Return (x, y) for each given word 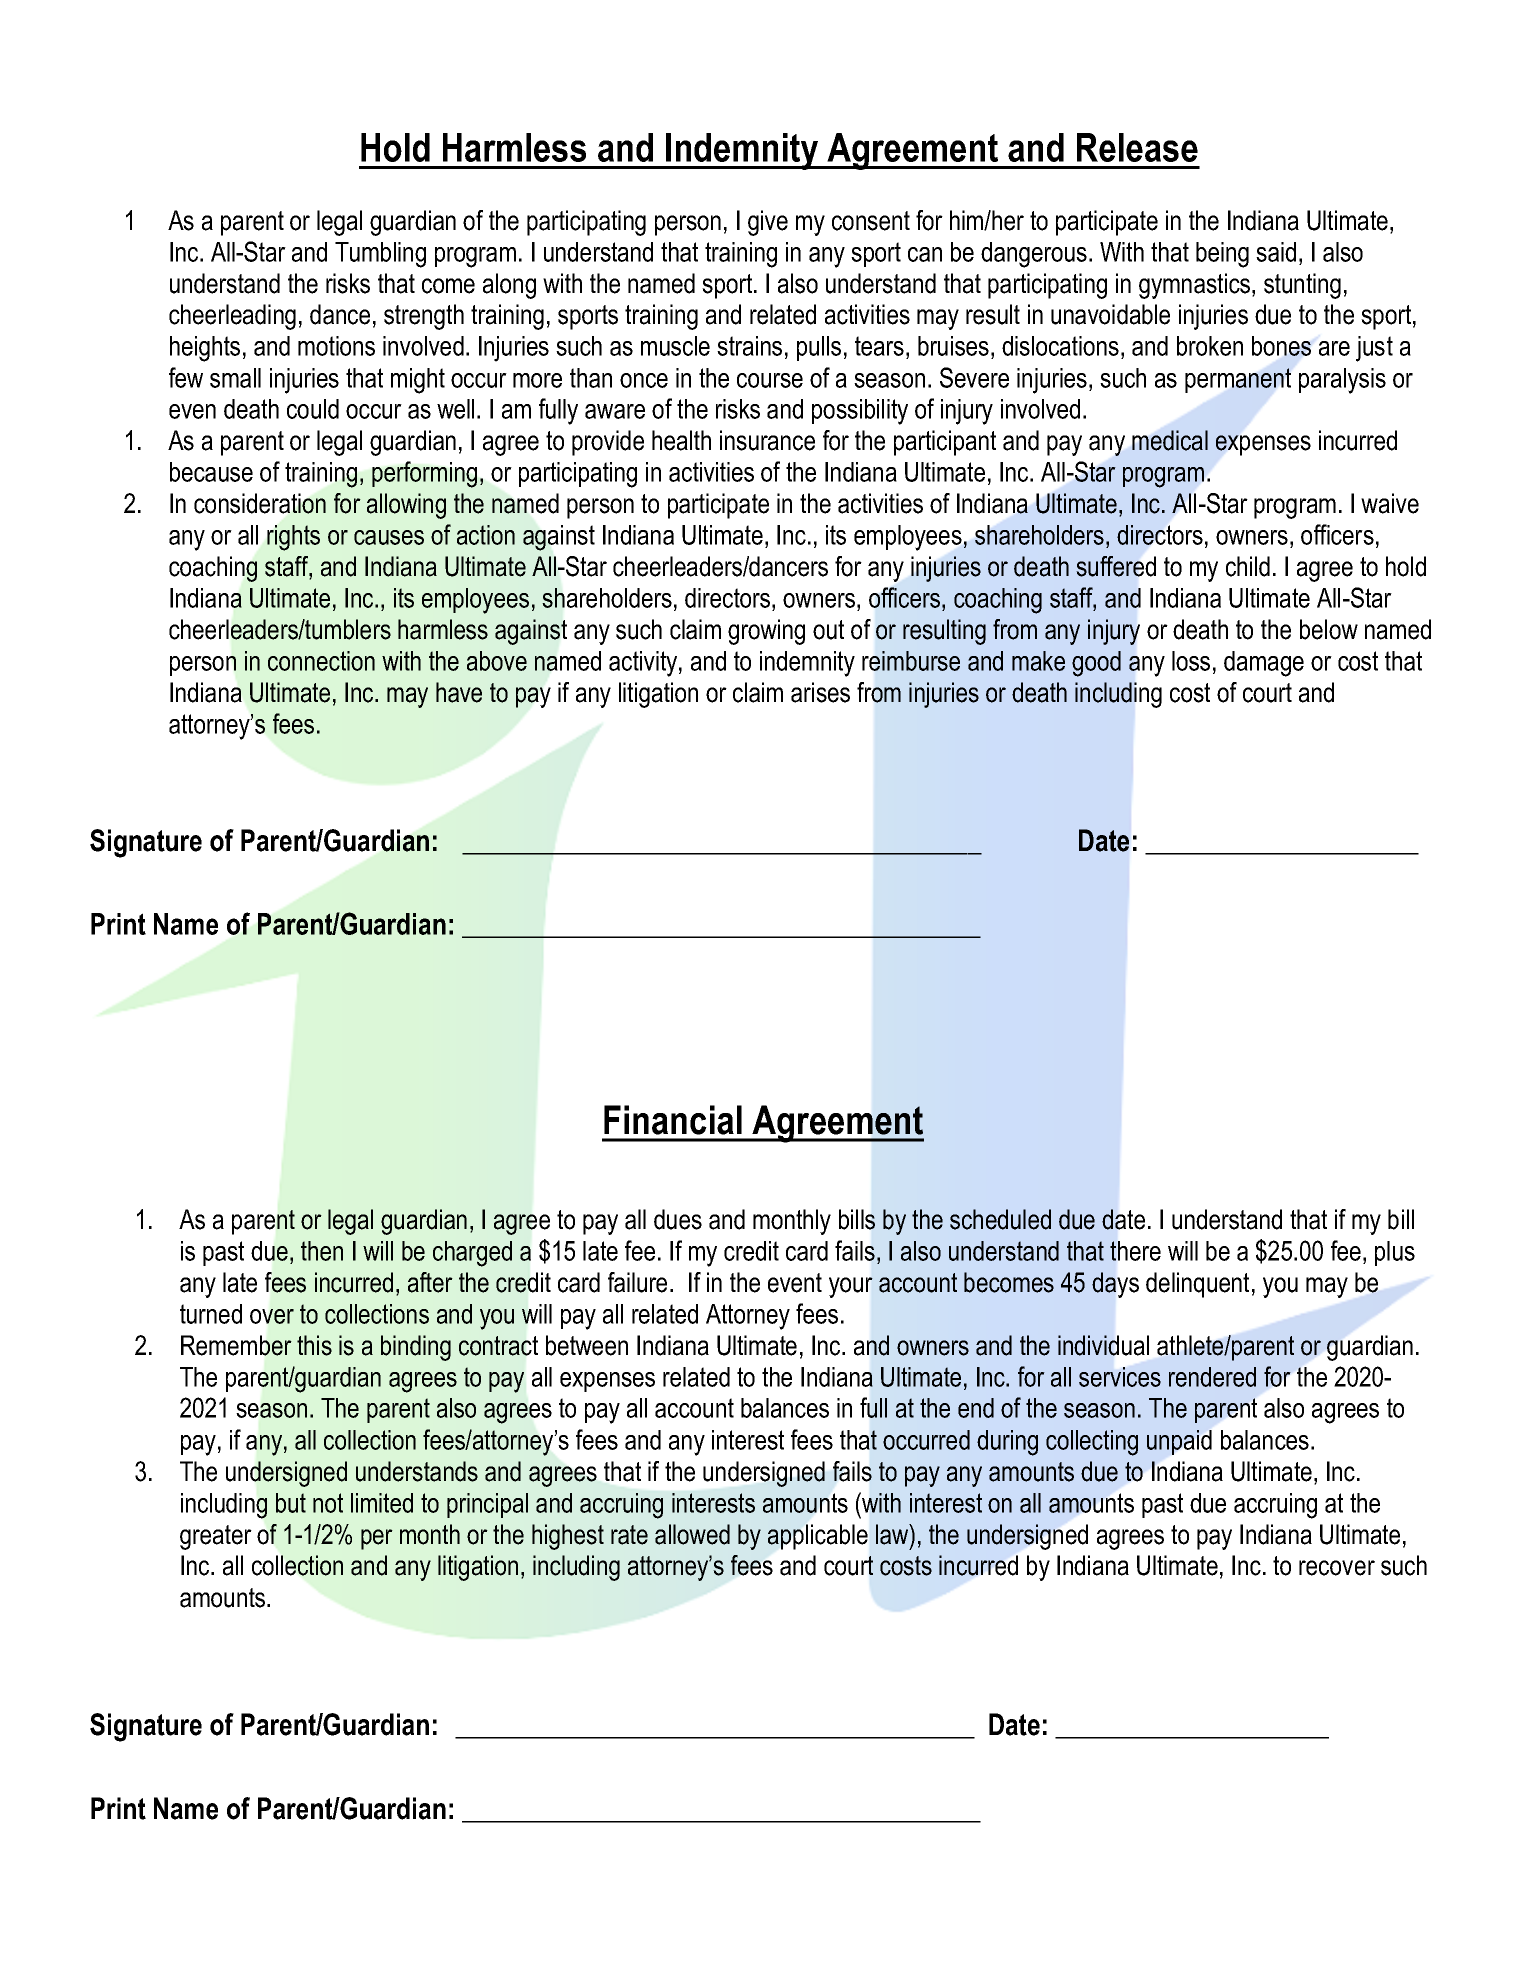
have (459, 692)
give (768, 223)
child (1248, 566)
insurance (767, 440)
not (328, 1503)
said (1276, 252)
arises (820, 692)
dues (678, 1219)
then (322, 1251)
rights (293, 538)
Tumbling (380, 255)
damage (1264, 664)
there (1135, 1251)
